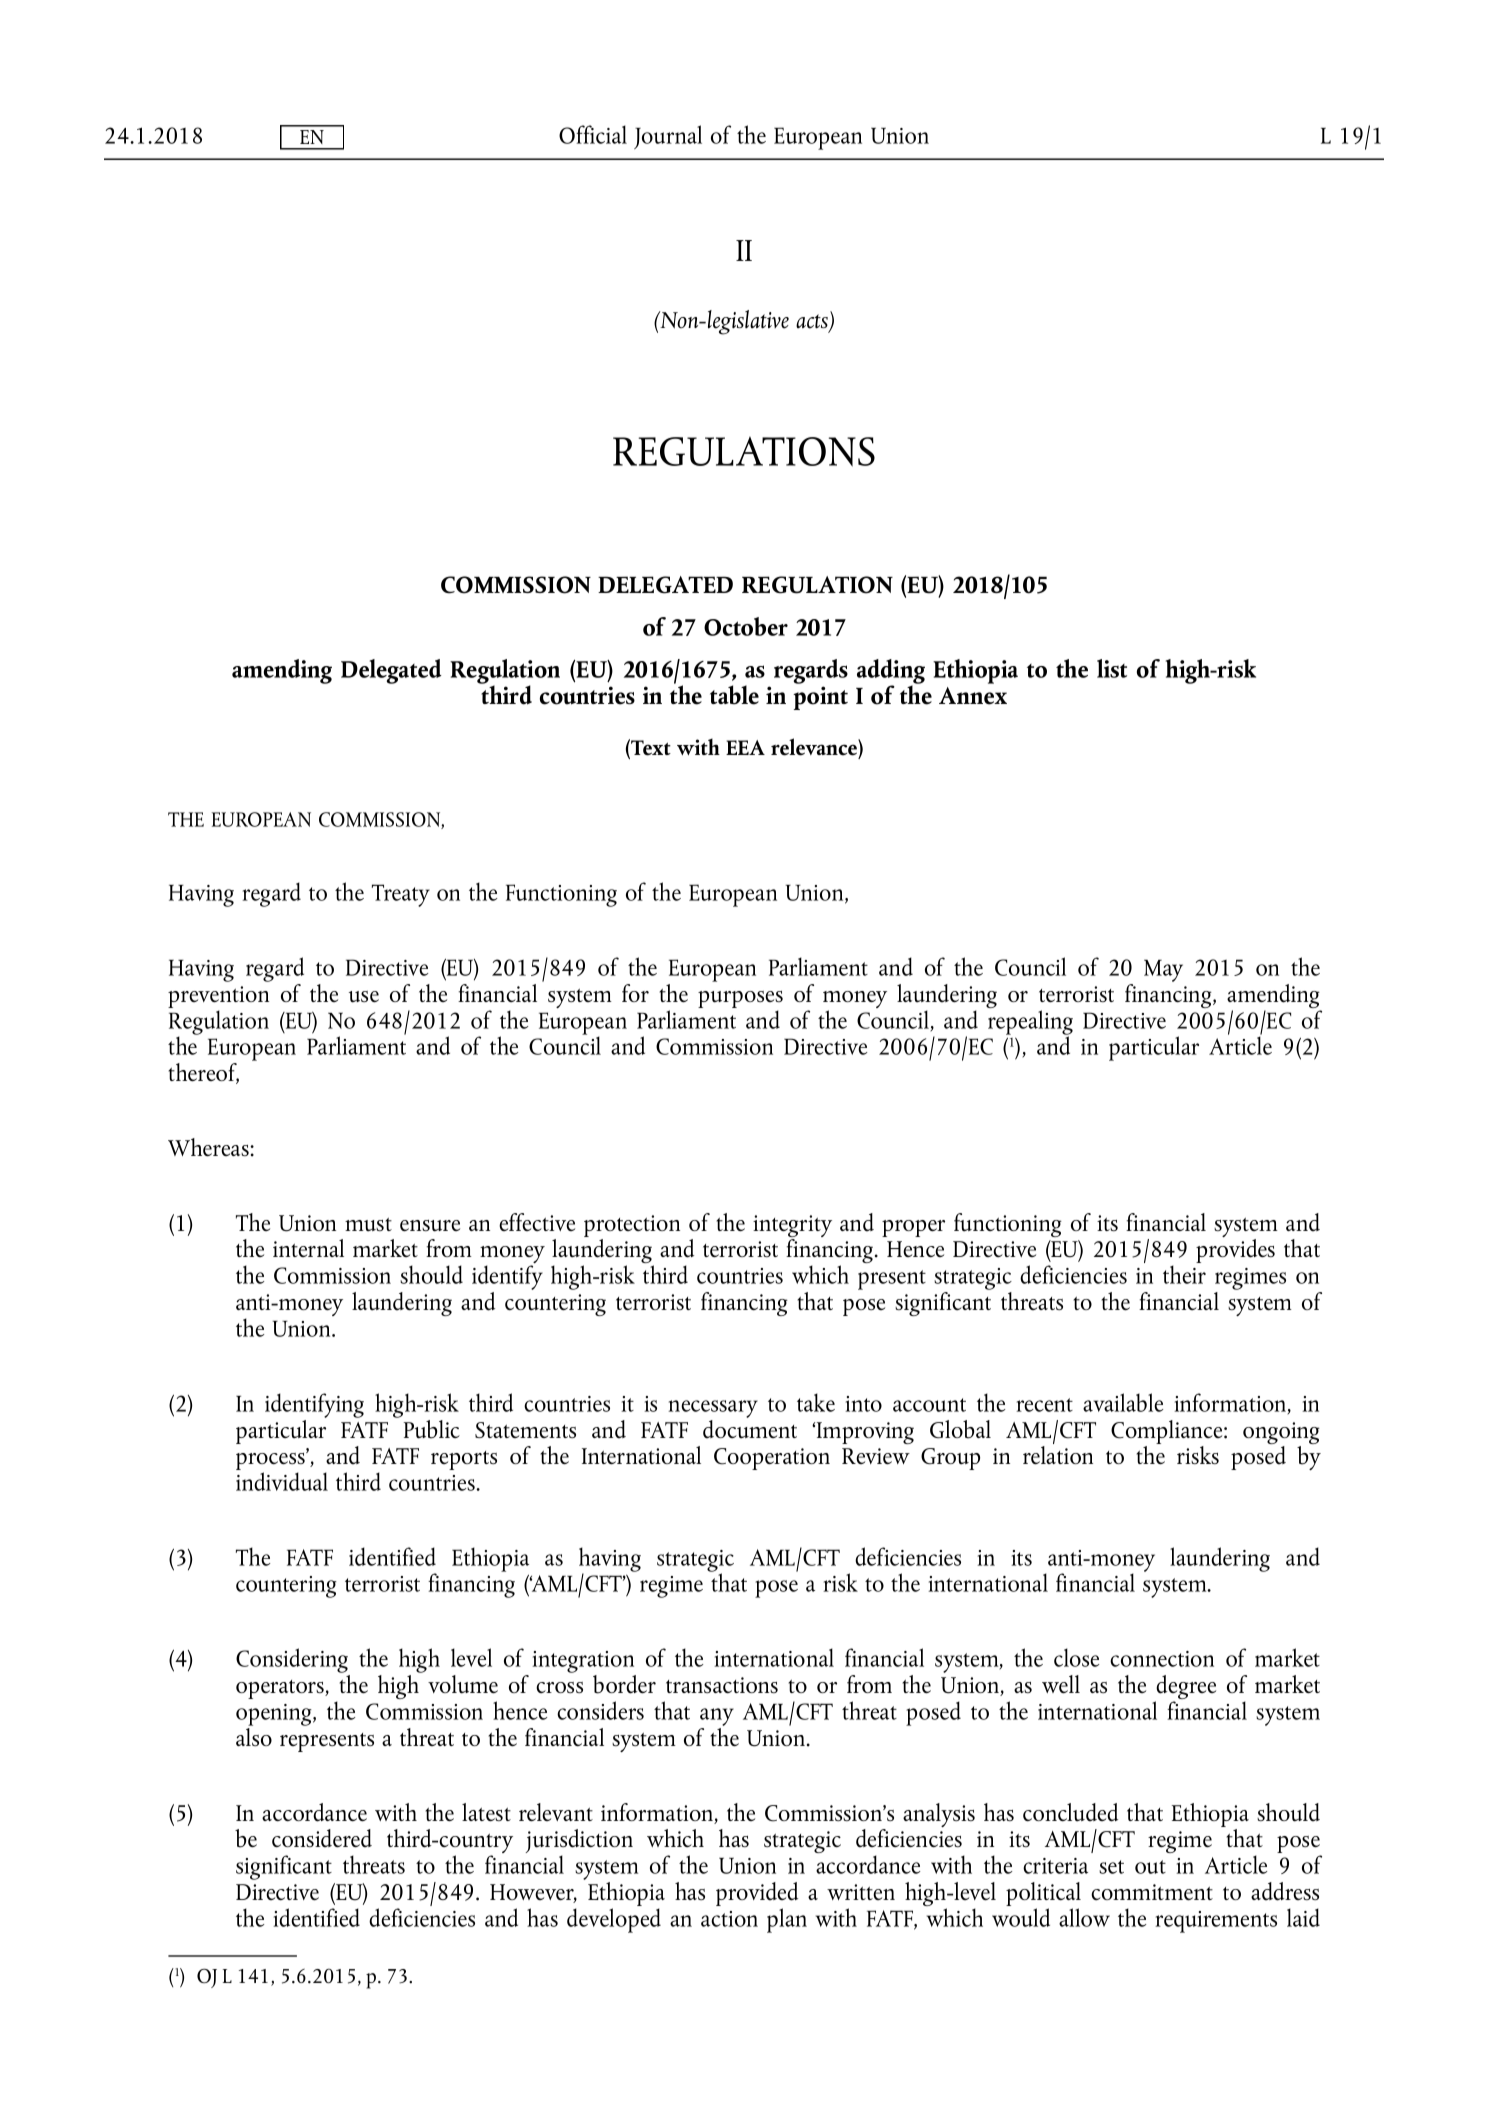 This image has width=1489, height=2105. I want to click on October, so click(746, 626).
